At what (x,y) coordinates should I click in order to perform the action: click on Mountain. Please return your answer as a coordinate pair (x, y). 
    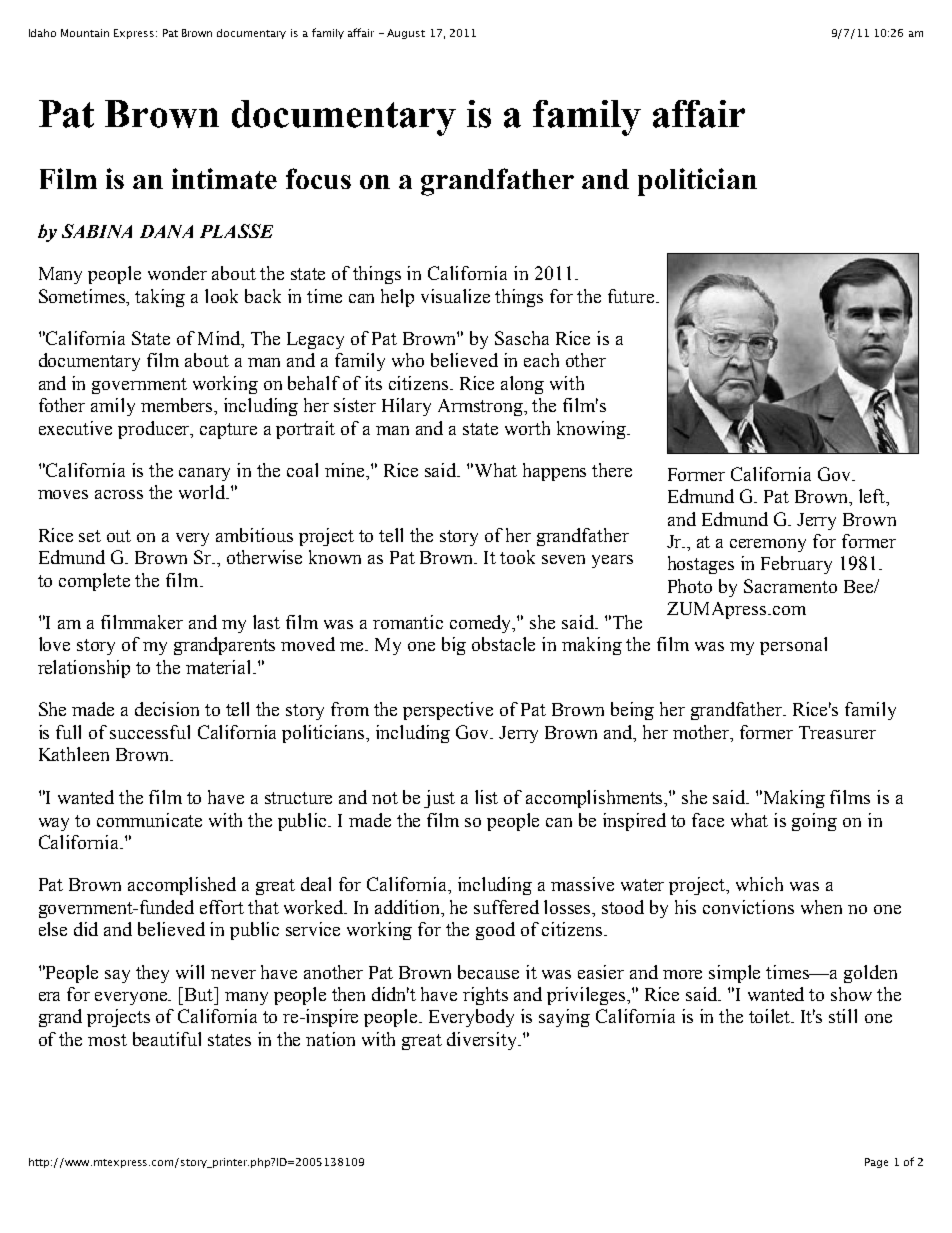
    Looking at the image, I should click on (85, 33).
